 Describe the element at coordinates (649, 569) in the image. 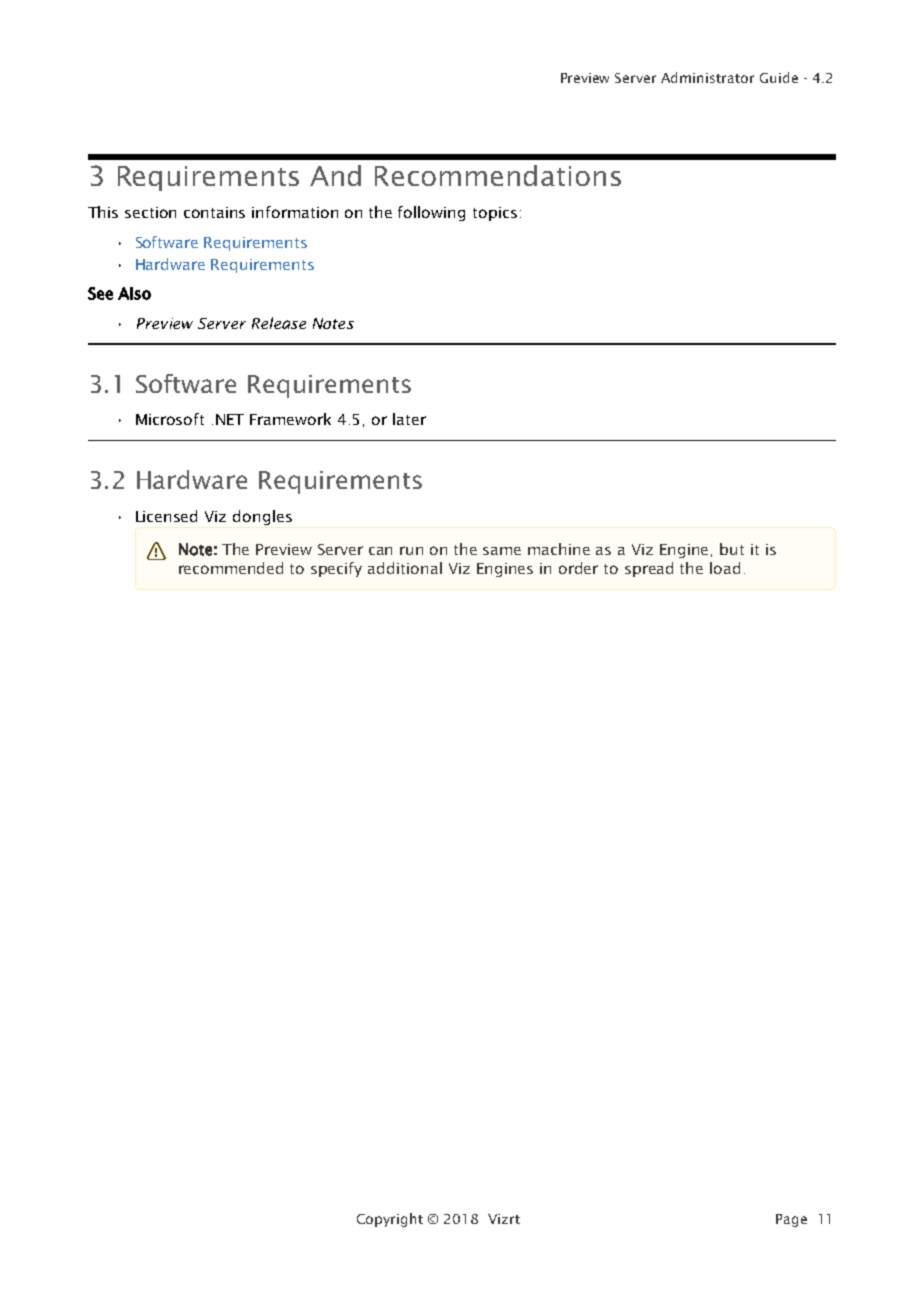

I see `spread` at that location.
